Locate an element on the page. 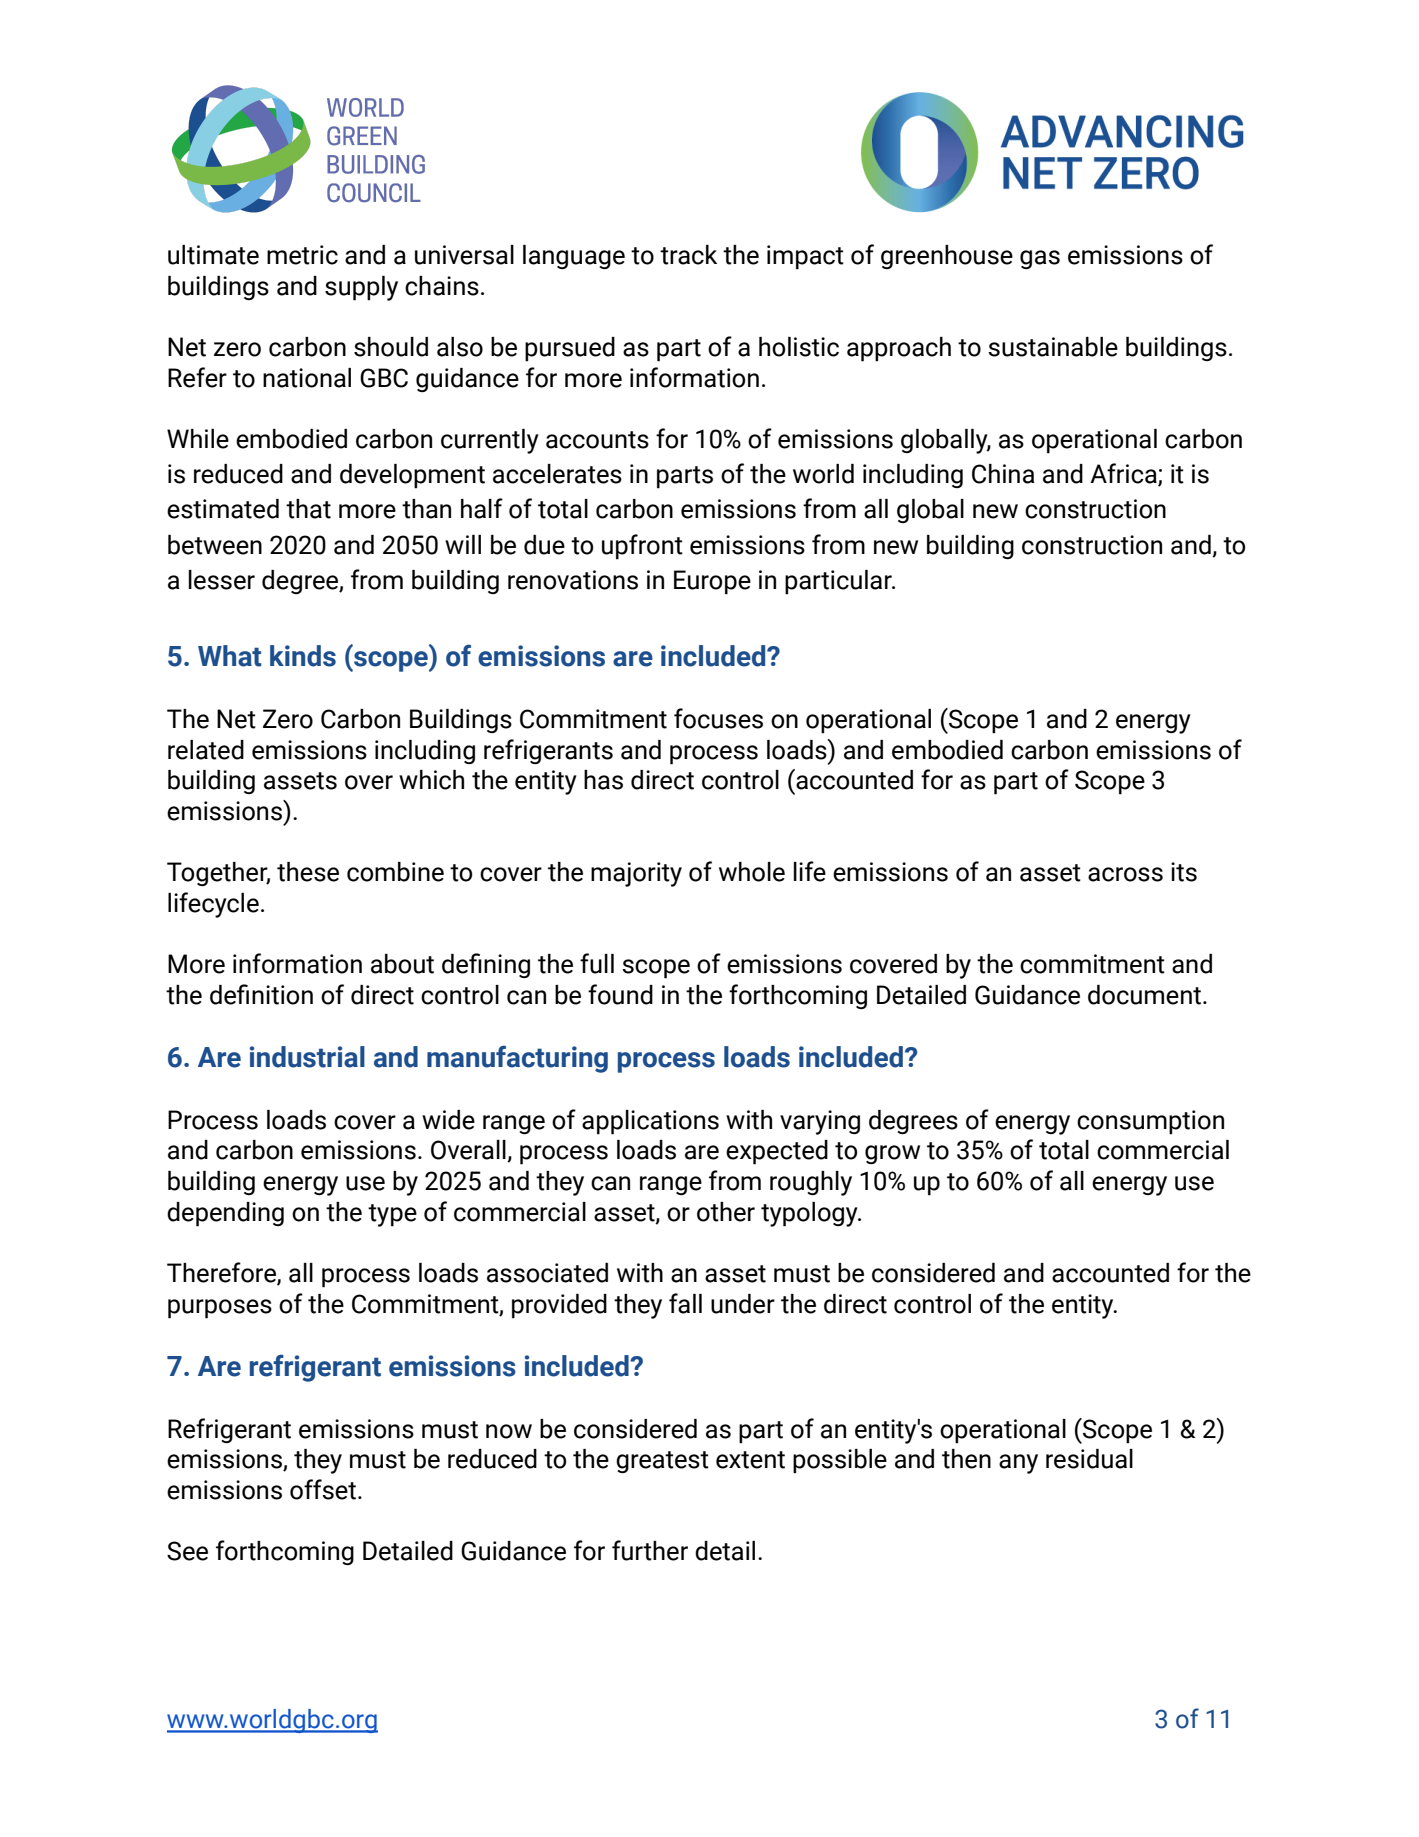 The image size is (1419, 1837). offset is located at coordinates (323, 1489).
